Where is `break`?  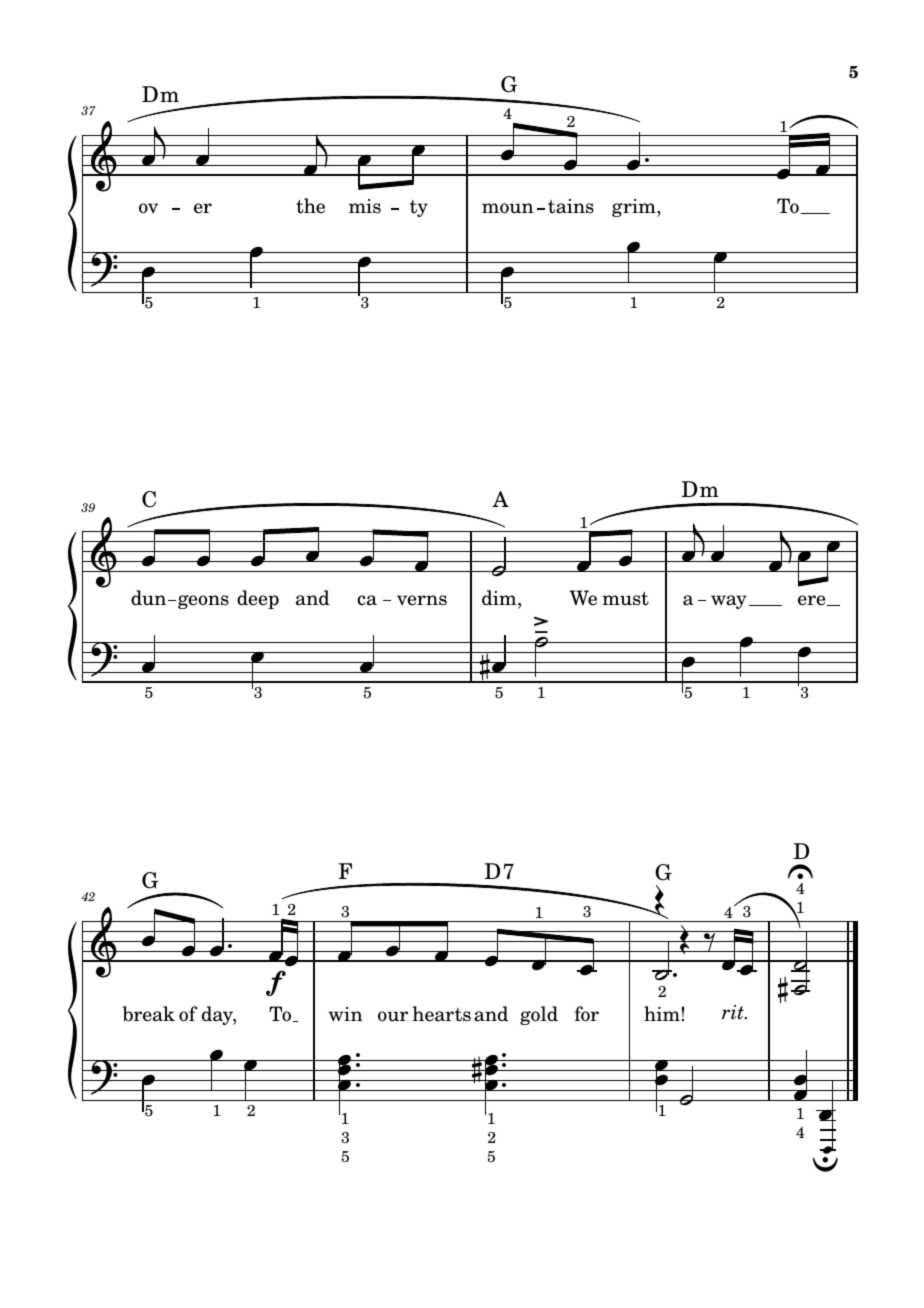
break is located at coordinates (149, 1014).
